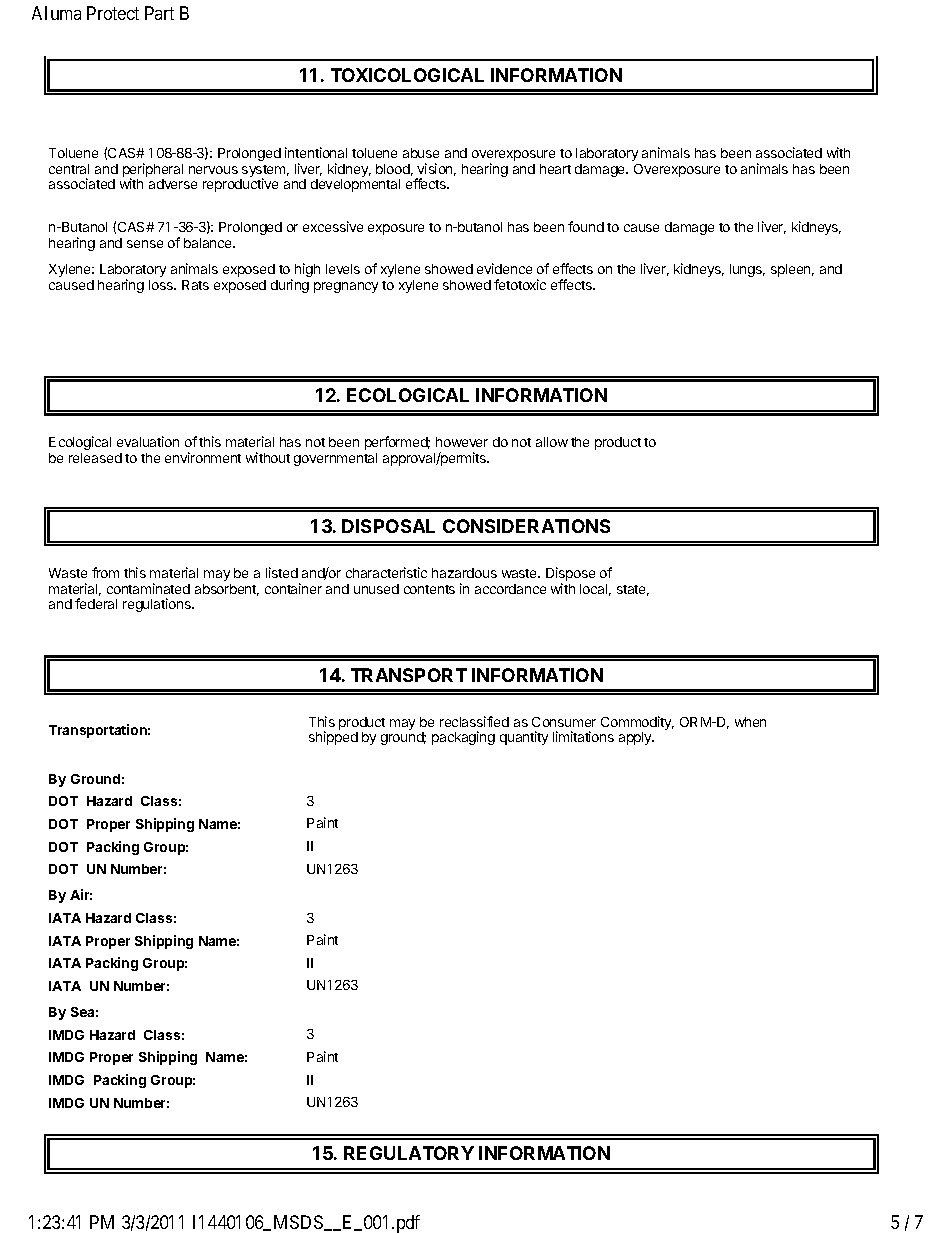  What do you see at coordinates (524, 738) in the image?
I see `quantity` at bounding box center [524, 738].
